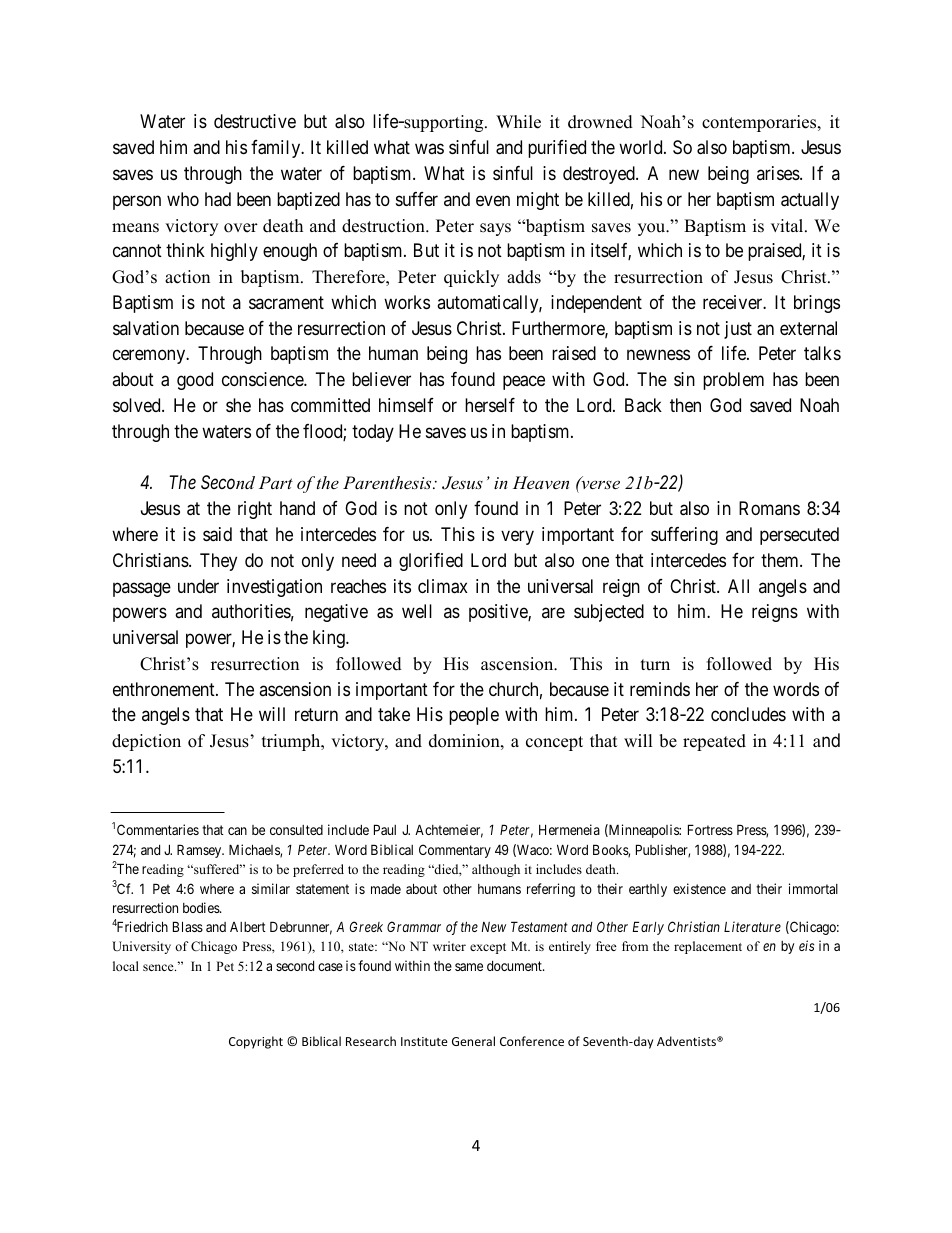 This page has height=1233, width=952. Describe the element at coordinates (255, 121) in the page. I see `destructive` at that location.
